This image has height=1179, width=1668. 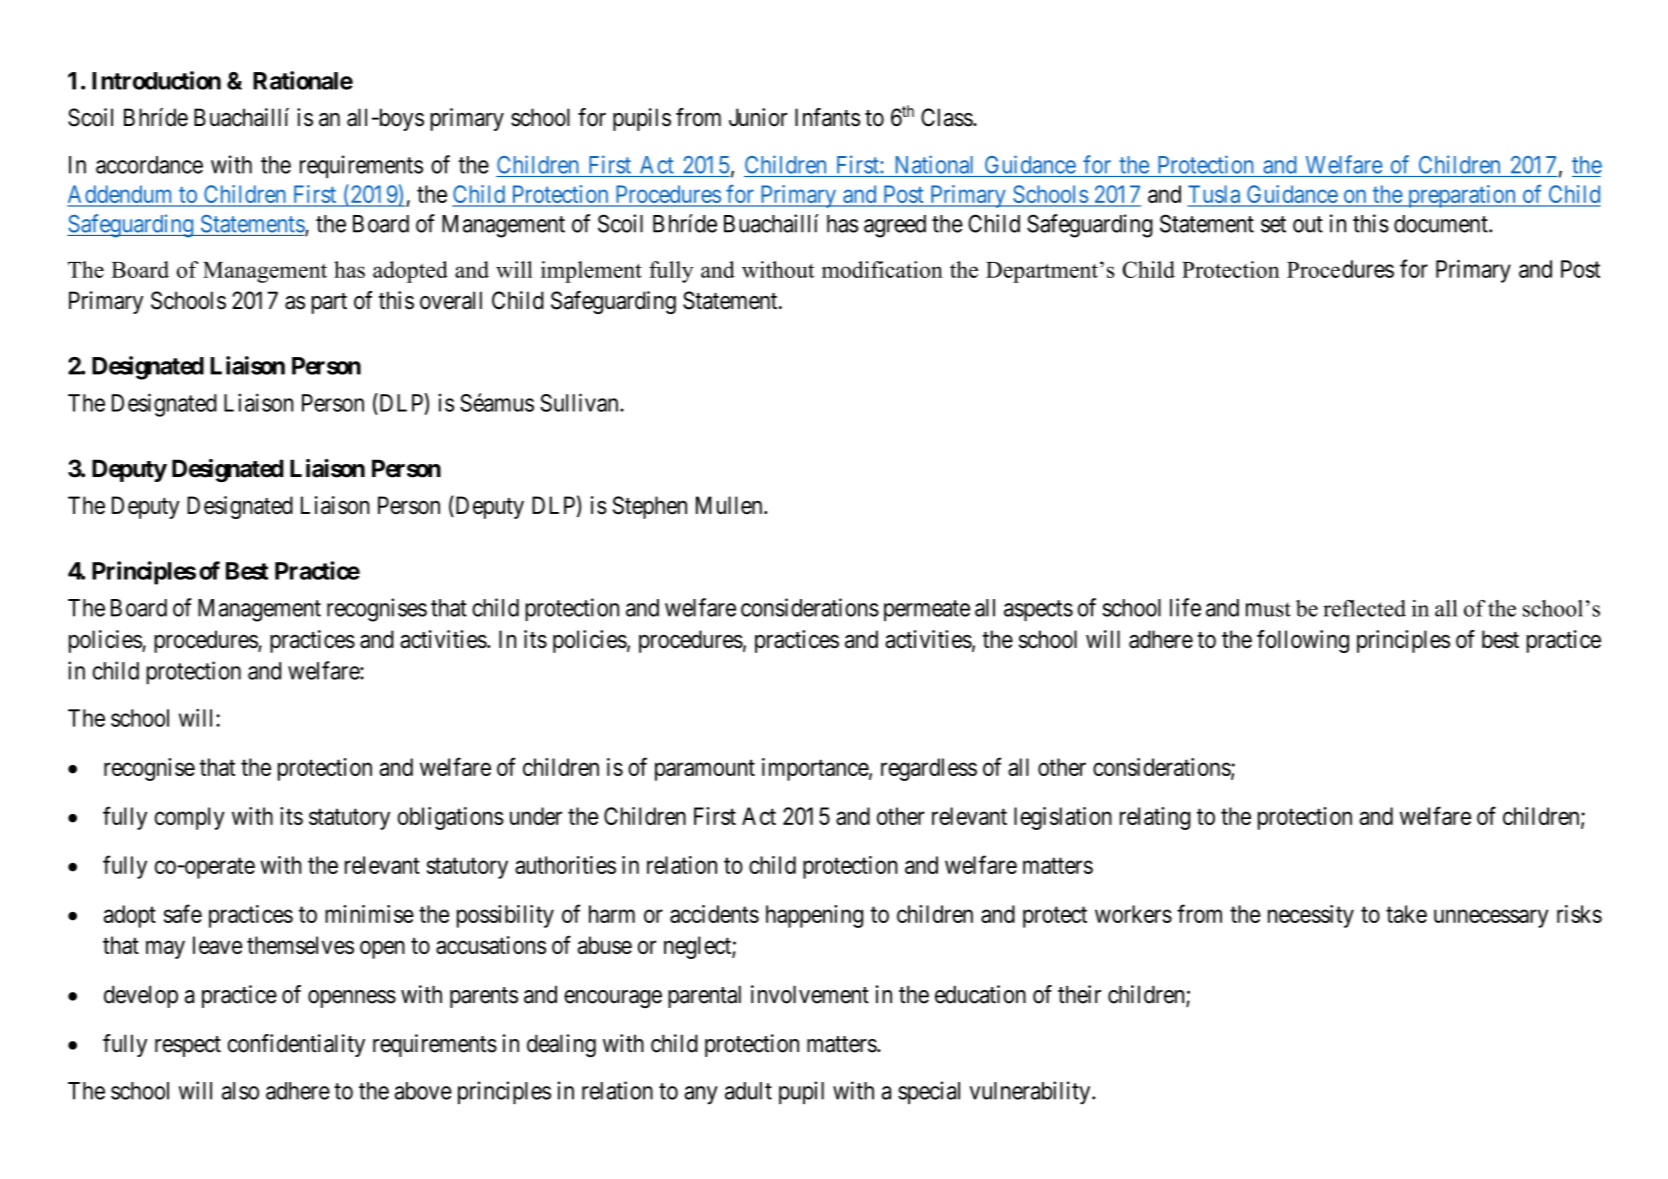 I want to click on Introduction, so click(x=156, y=80).
